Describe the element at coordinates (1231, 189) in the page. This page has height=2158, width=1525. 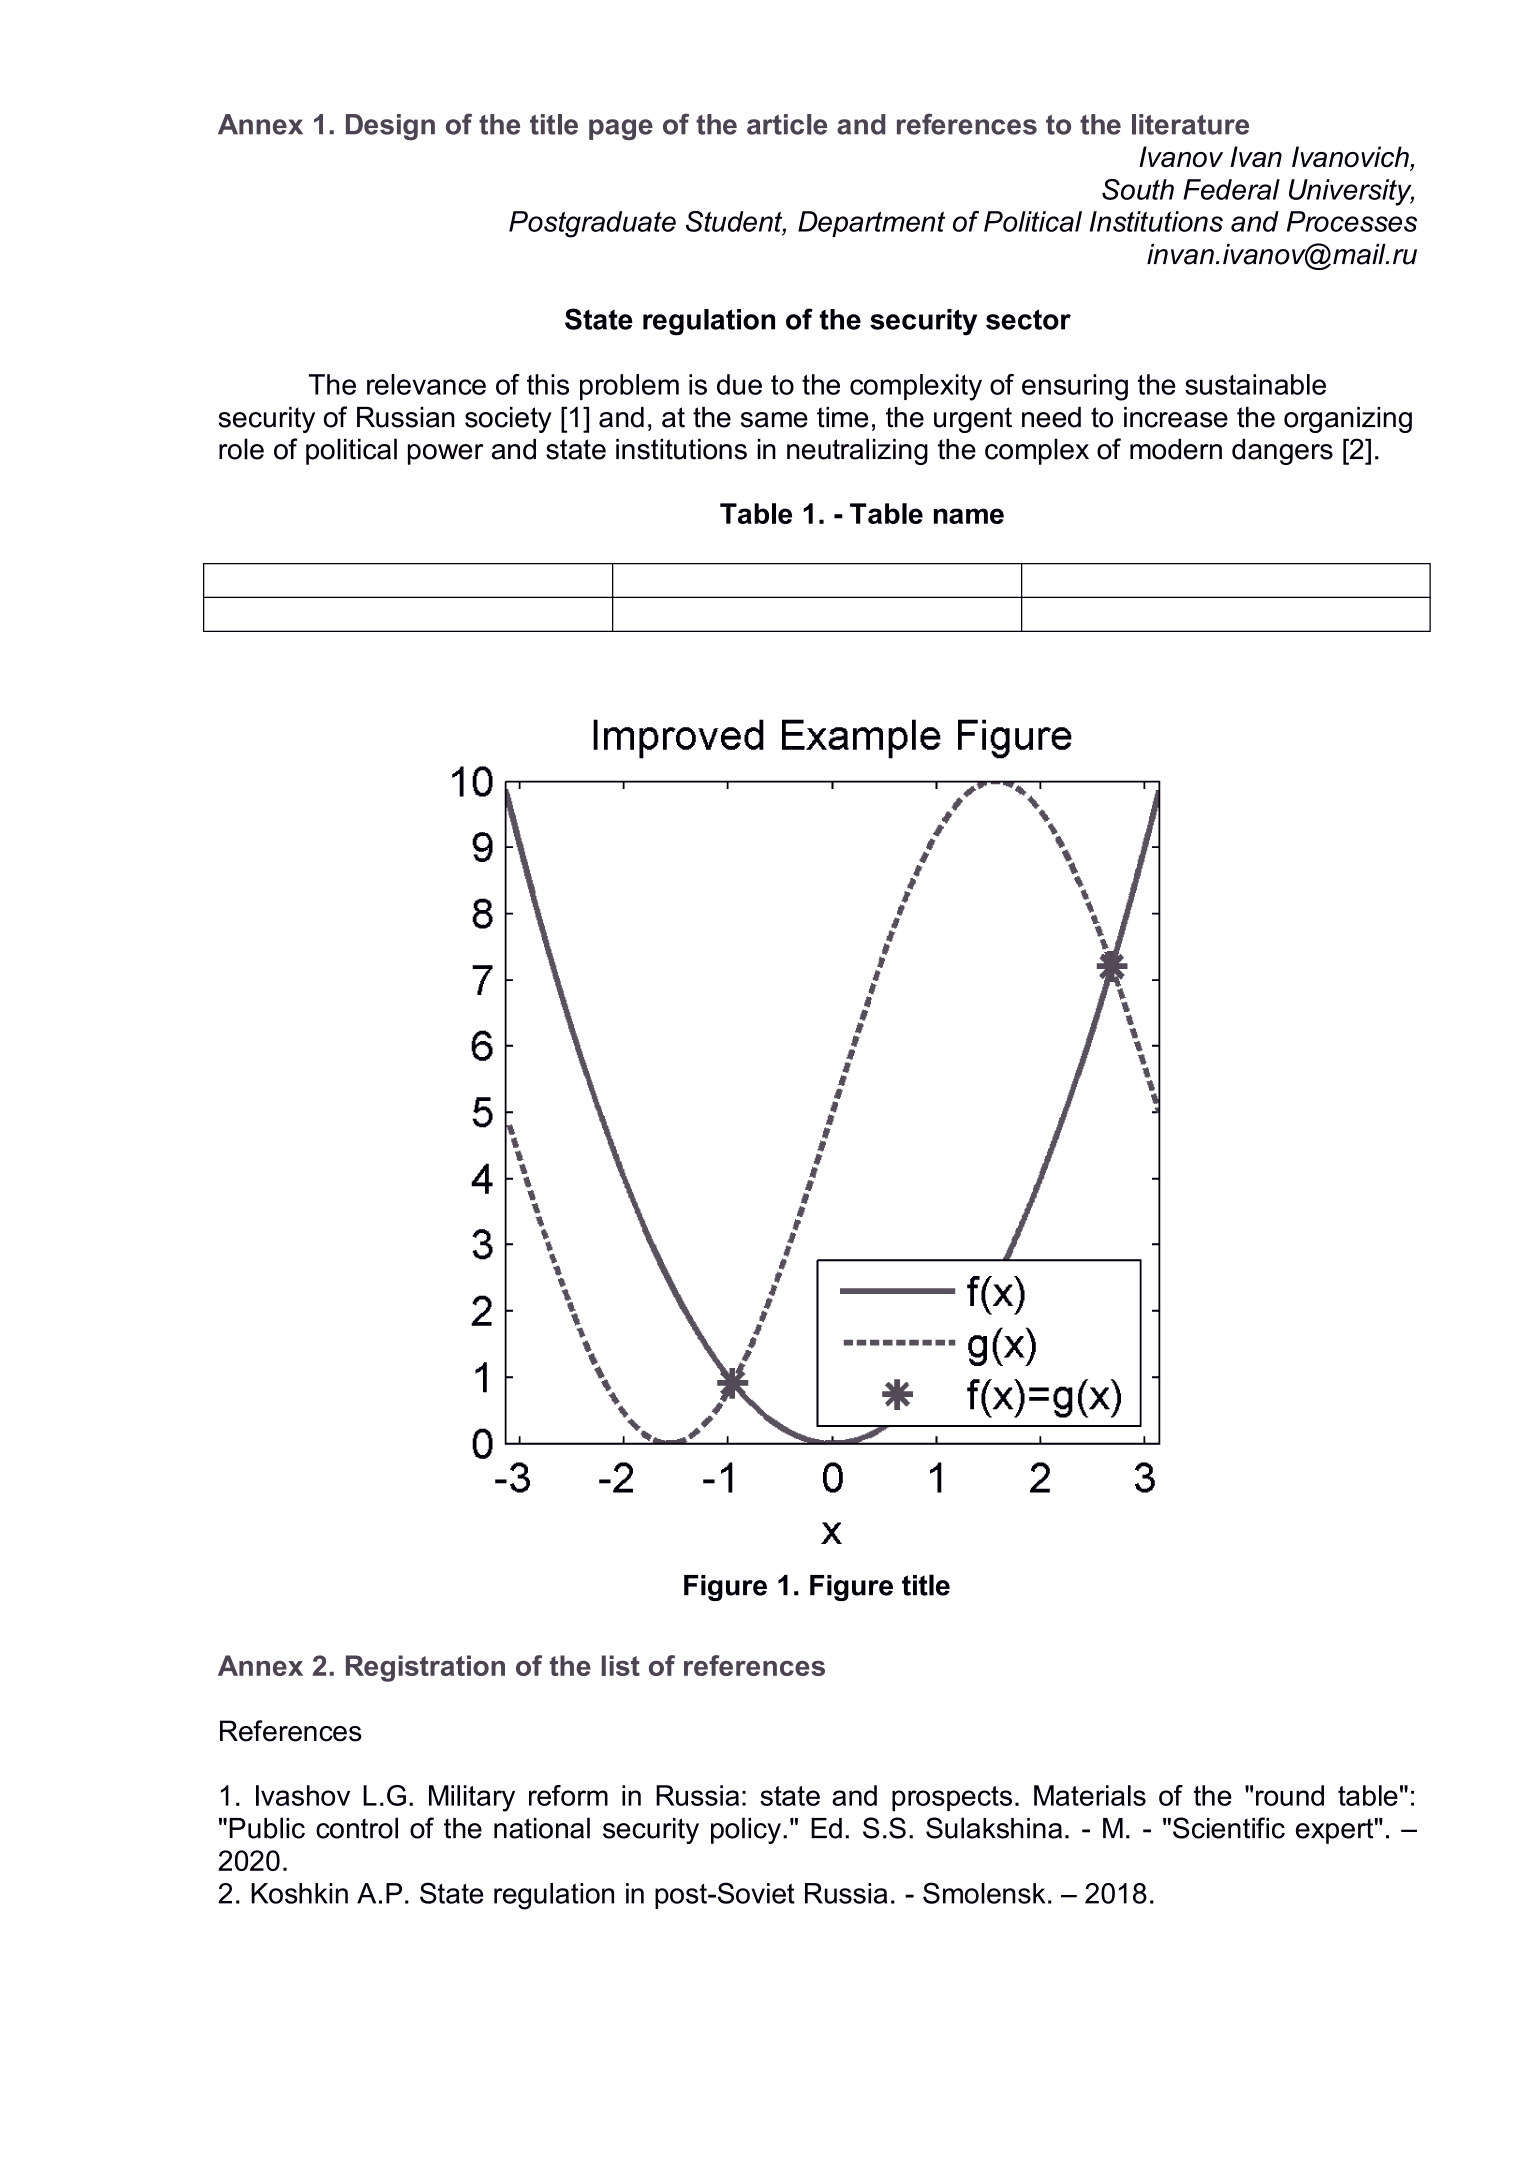
I see `Federal` at that location.
